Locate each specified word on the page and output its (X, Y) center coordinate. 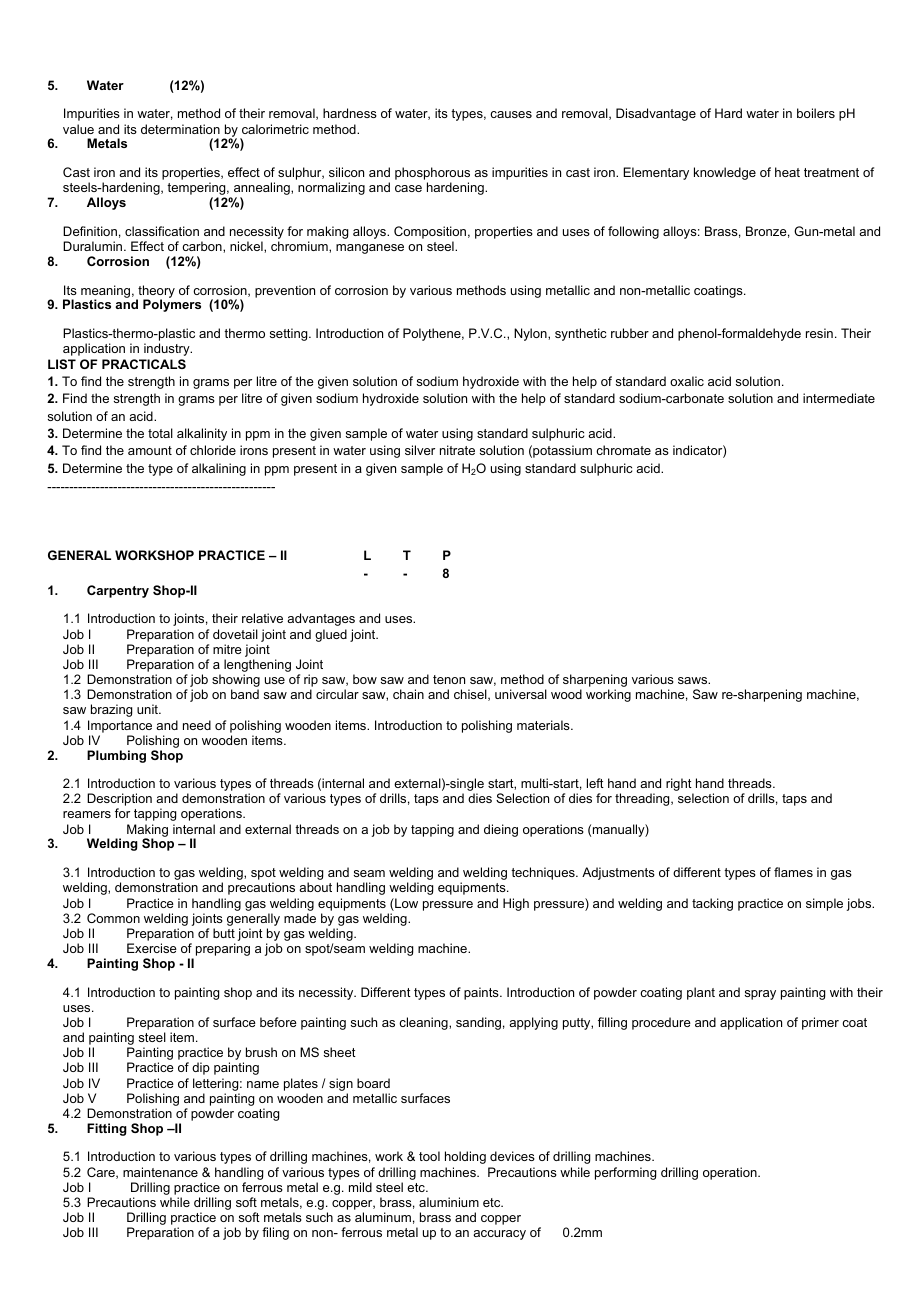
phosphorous (432, 175)
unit (149, 709)
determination (180, 129)
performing (625, 1173)
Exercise (152, 948)
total (160, 433)
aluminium (449, 1202)
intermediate (839, 398)
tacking (712, 904)
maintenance (160, 1172)
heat (787, 172)
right (680, 786)
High (516, 904)
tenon (449, 679)
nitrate (457, 450)
